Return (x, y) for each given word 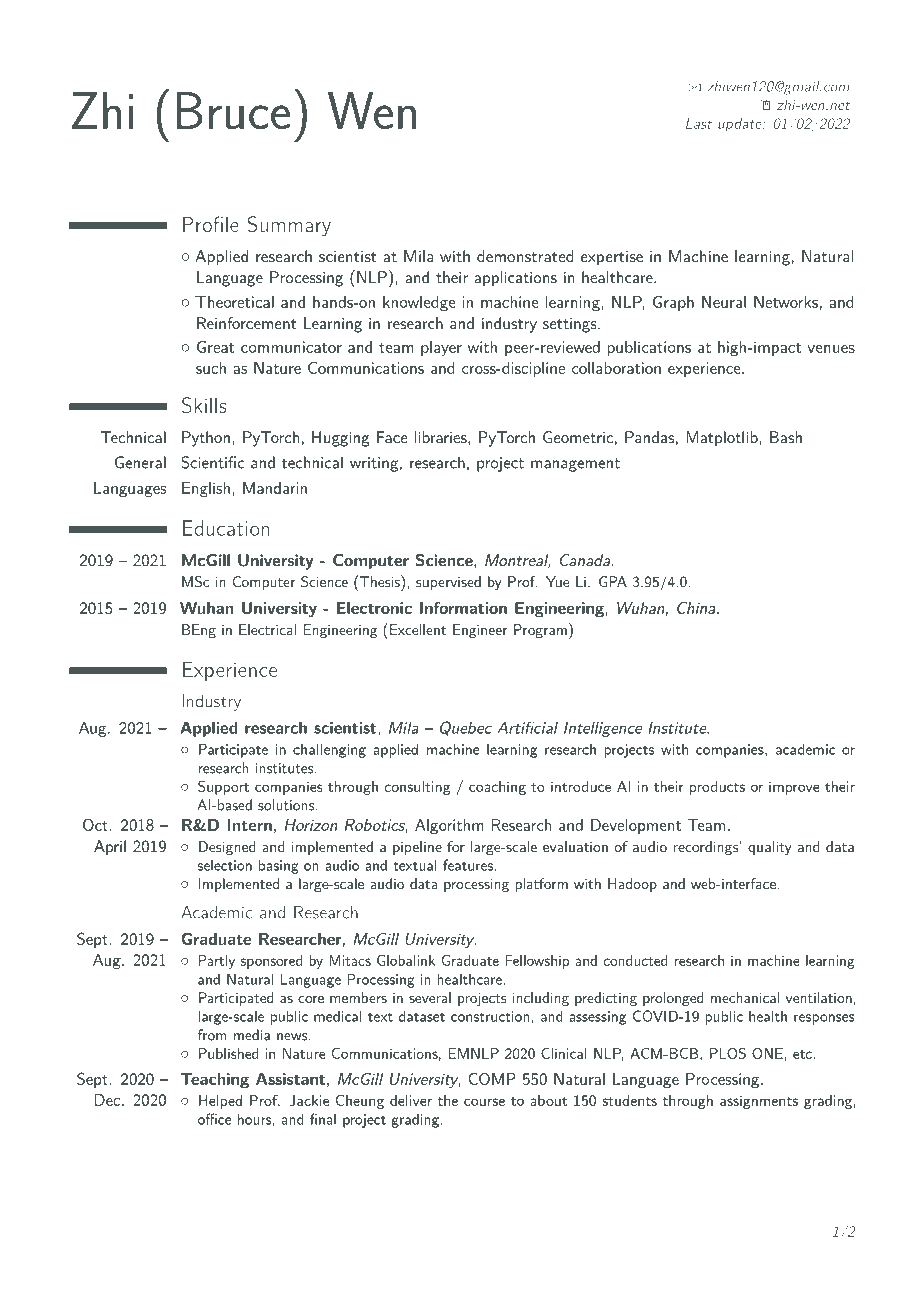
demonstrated (525, 256)
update (741, 125)
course (484, 1102)
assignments (759, 1102)
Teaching (215, 1081)
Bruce (233, 110)
